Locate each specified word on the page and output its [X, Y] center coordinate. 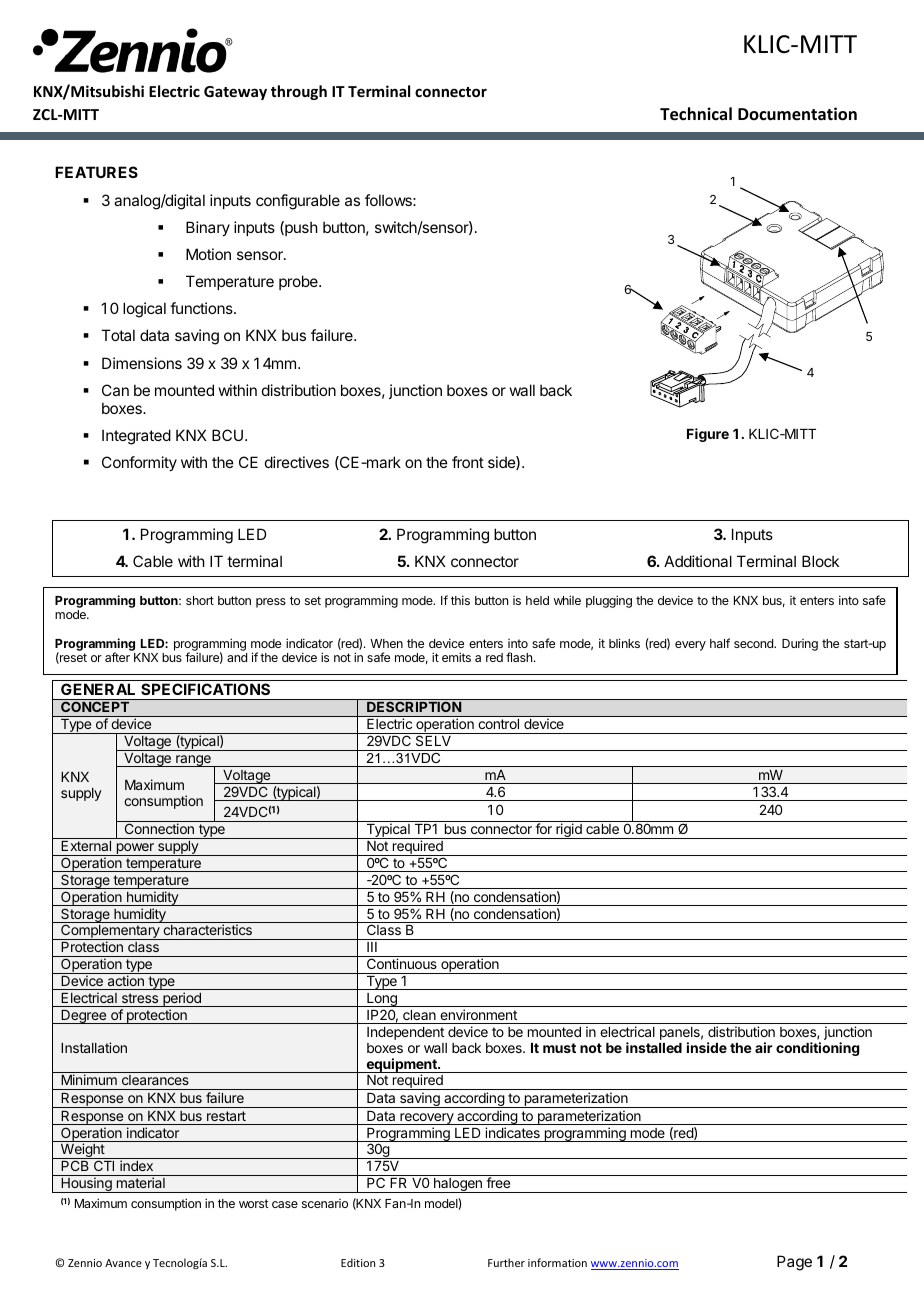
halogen [458, 1185]
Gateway [235, 93]
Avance [123, 1263]
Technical [696, 114]
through [299, 92]
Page [794, 1263]
